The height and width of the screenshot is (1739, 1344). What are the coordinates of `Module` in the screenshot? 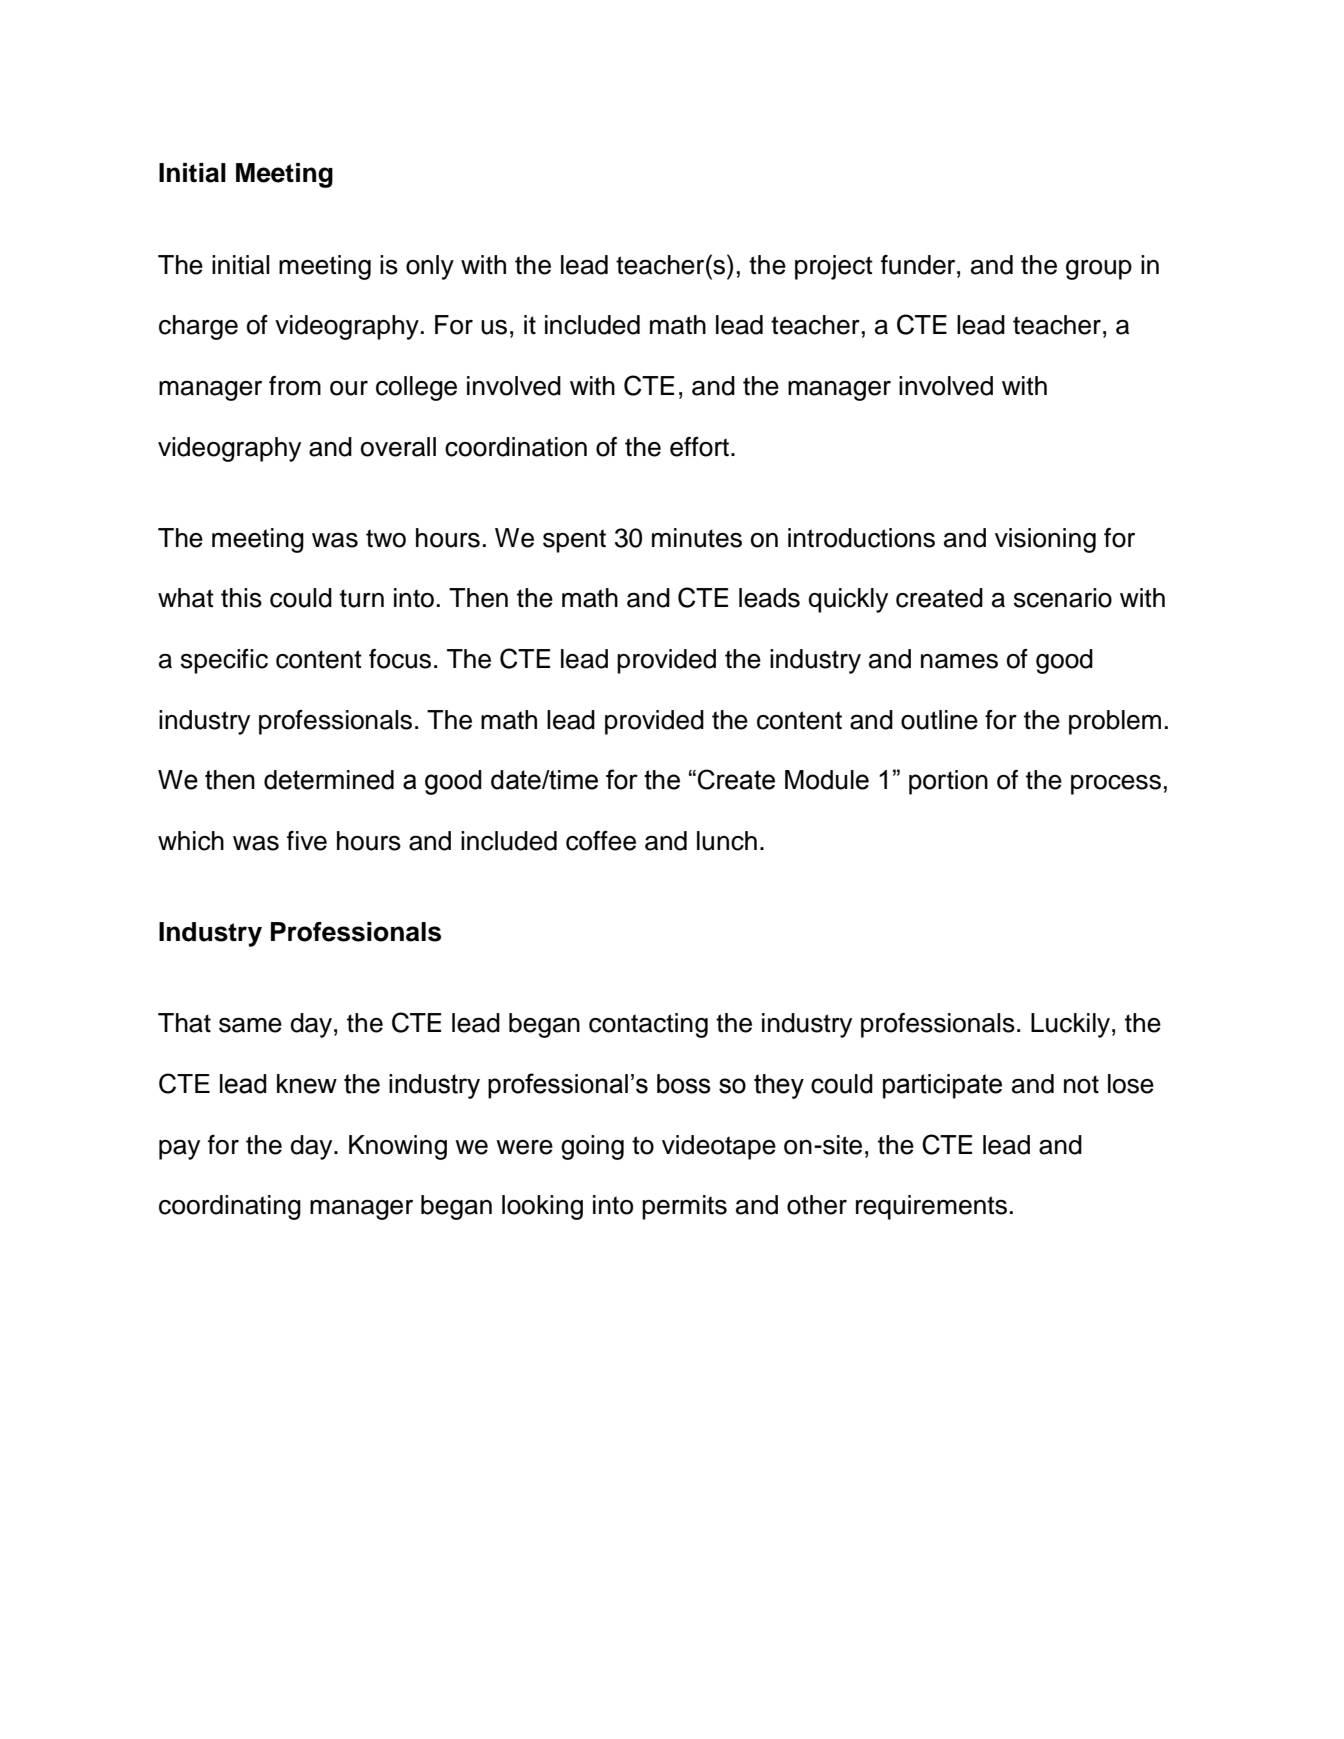 It's located at (827, 780).
